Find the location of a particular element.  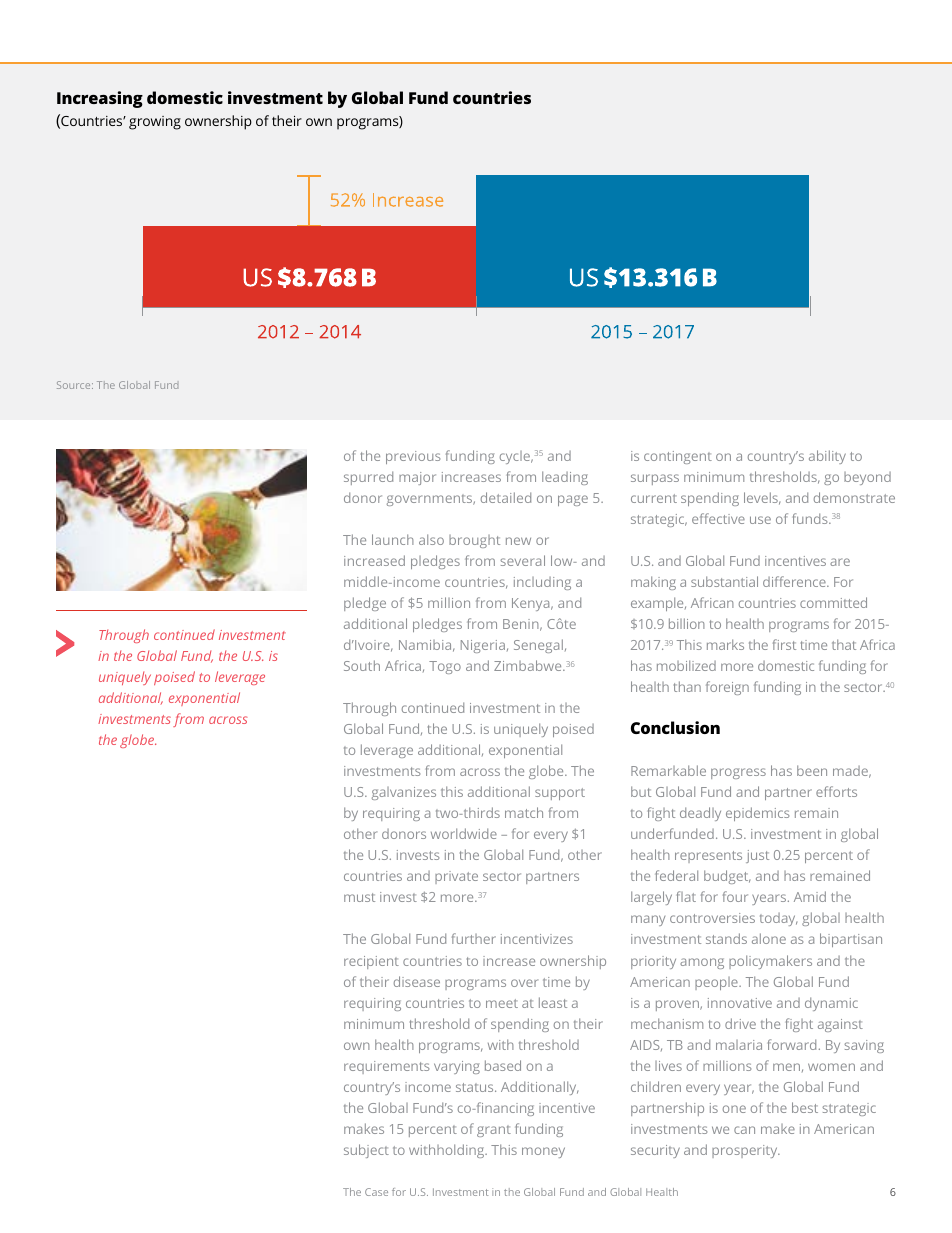

South is located at coordinates (362, 665).
